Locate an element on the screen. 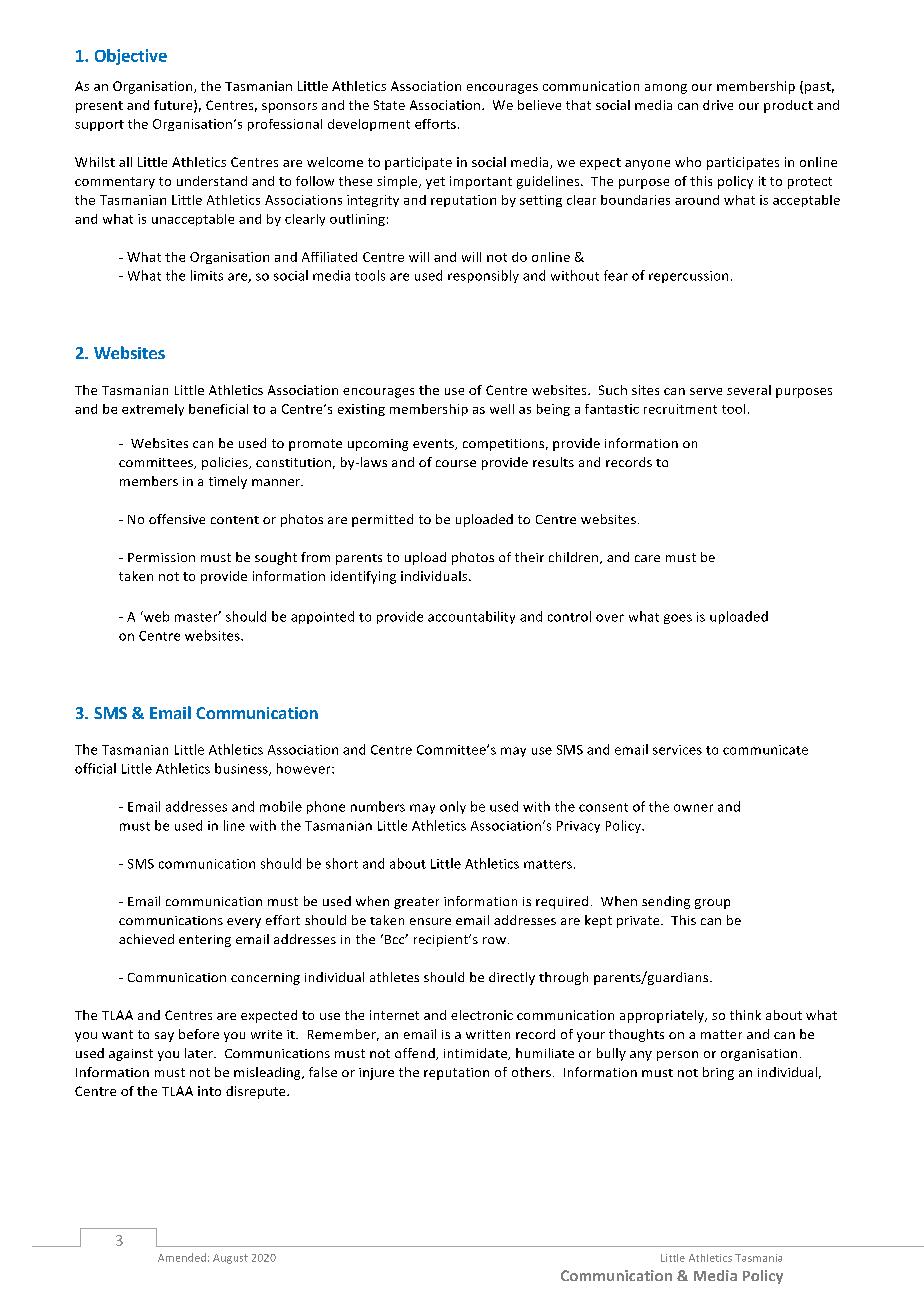 Image resolution: width=924 pixels, height=1308 pixels. drive is located at coordinates (718, 105).
